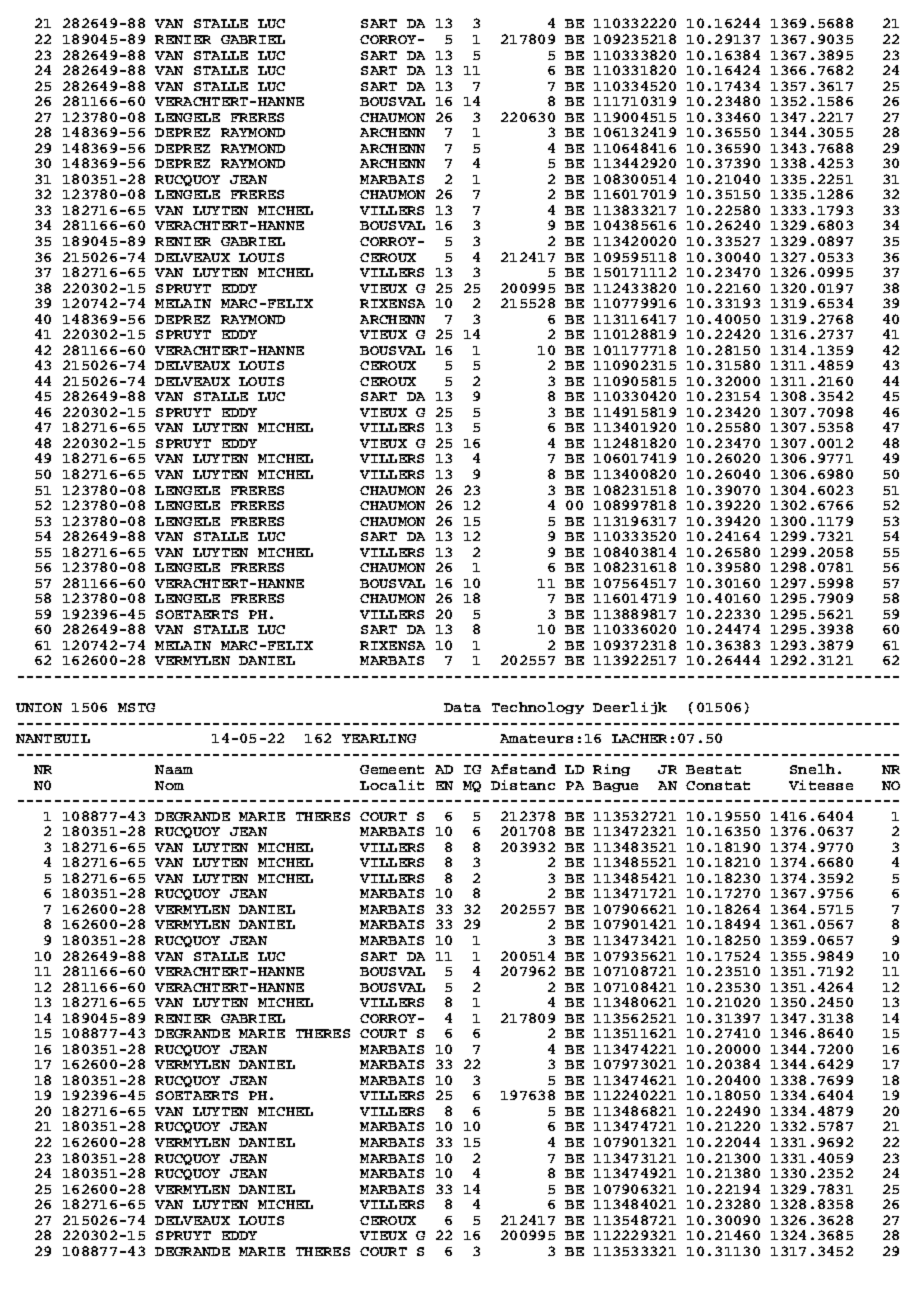 The height and width of the image is (1308, 924). I want to click on Data, so click(462, 707).
